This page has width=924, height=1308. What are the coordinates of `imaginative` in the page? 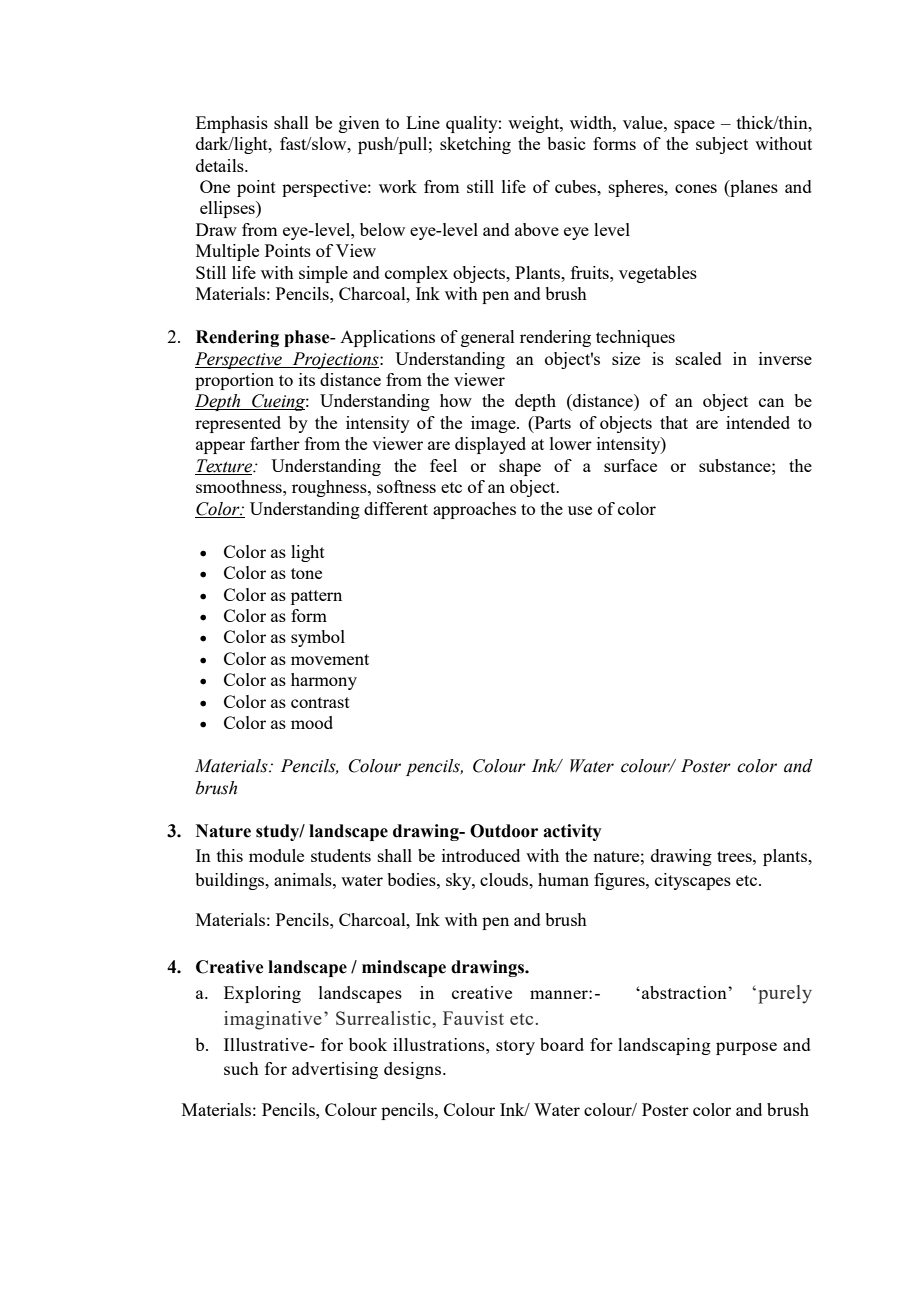 It's located at (273, 1020).
